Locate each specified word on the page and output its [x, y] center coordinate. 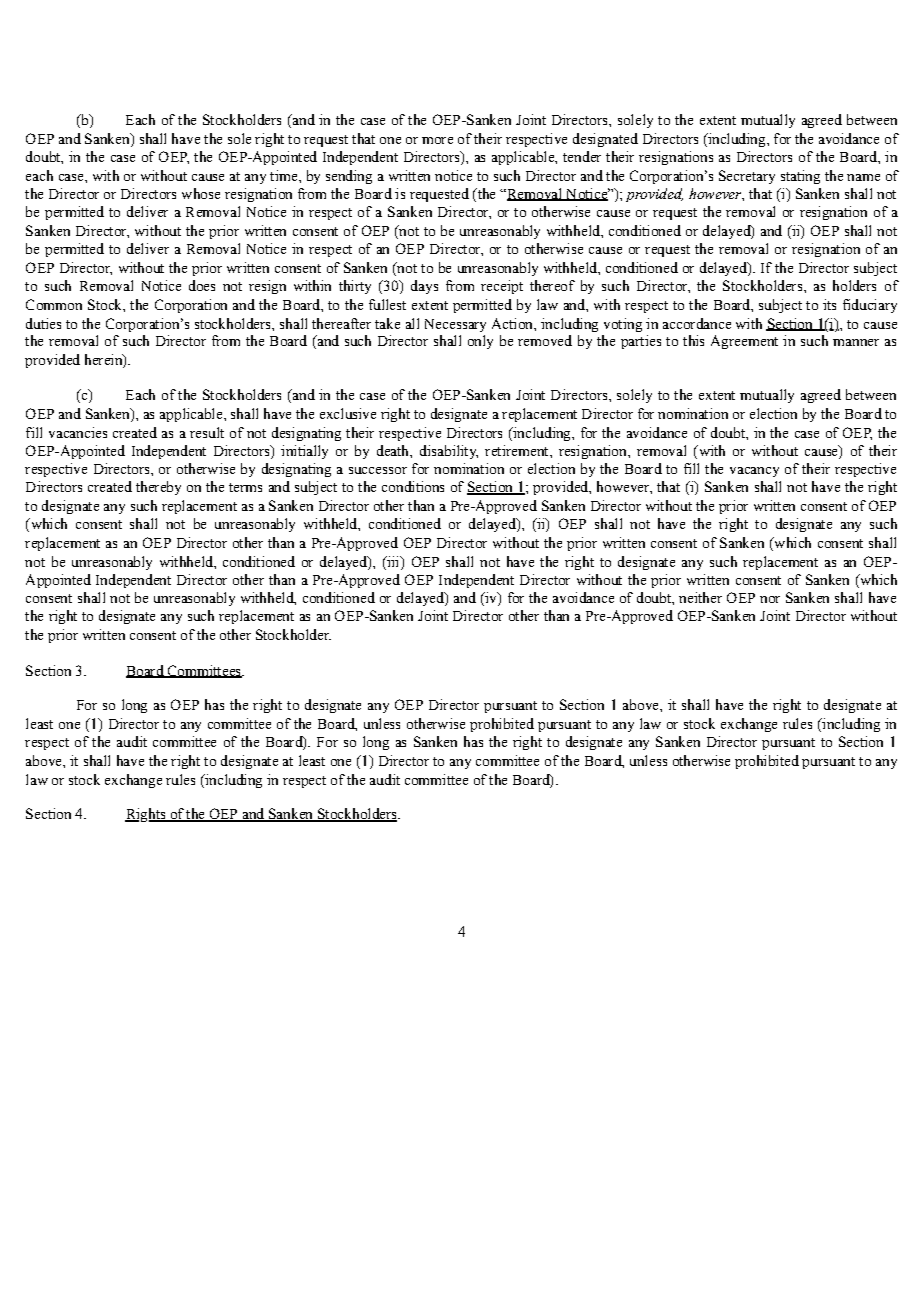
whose [201, 193]
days [424, 287]
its [829, 304]
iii [393, 561]
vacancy [754, 472]
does [202, 285]
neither [700, 597]
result [207, 432]
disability [449, 452]
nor [770, 599]
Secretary [747, 177]
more [437, 140]
